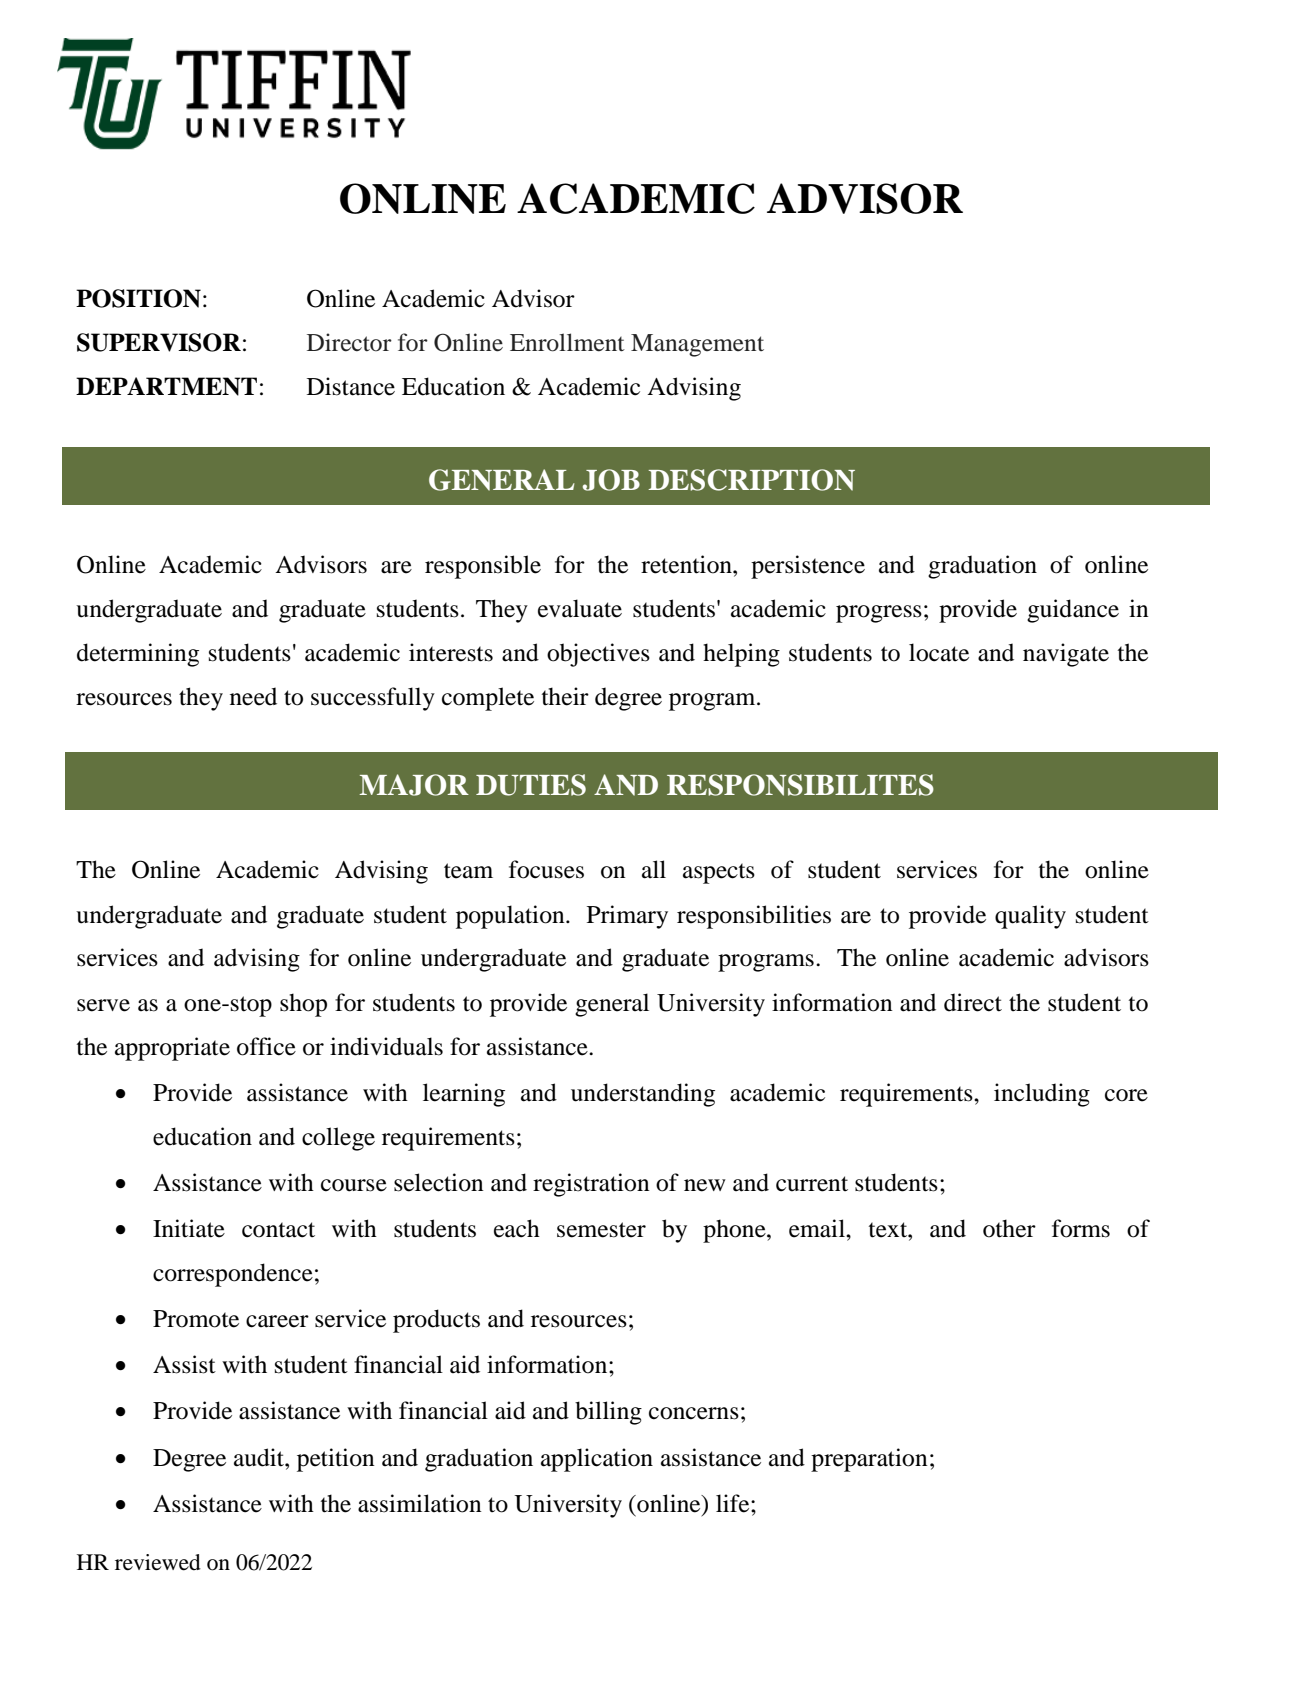 This screenshot has height=1685, width=1302. I want to click on Enrollment, so click(567, 342).
